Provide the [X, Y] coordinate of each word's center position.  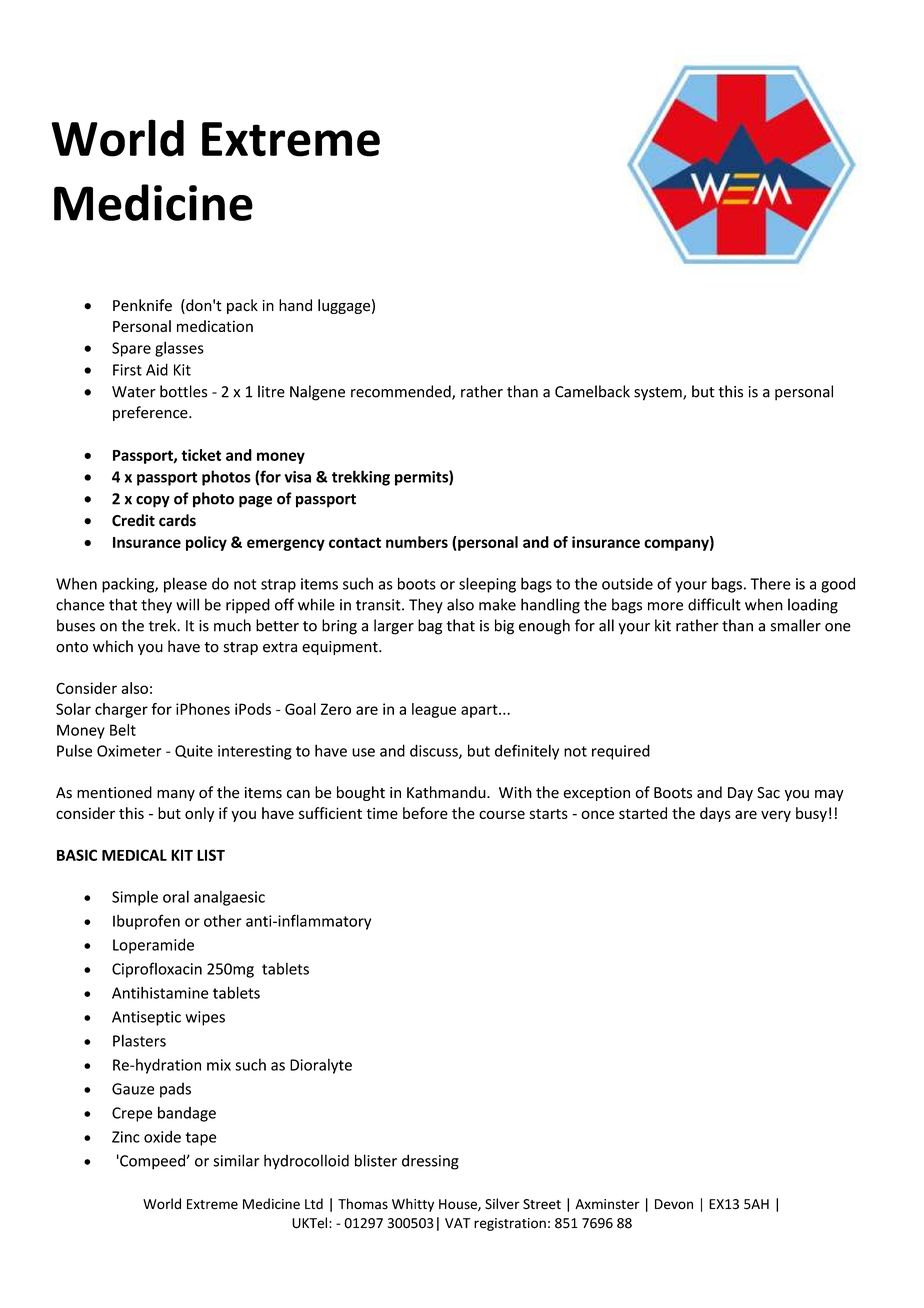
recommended [402, 392]
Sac [768, 793]
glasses [179, 349]
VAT [457, 1223]
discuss [435, 751]
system [659, 394]
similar [236, 1160]
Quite [194, 751]
